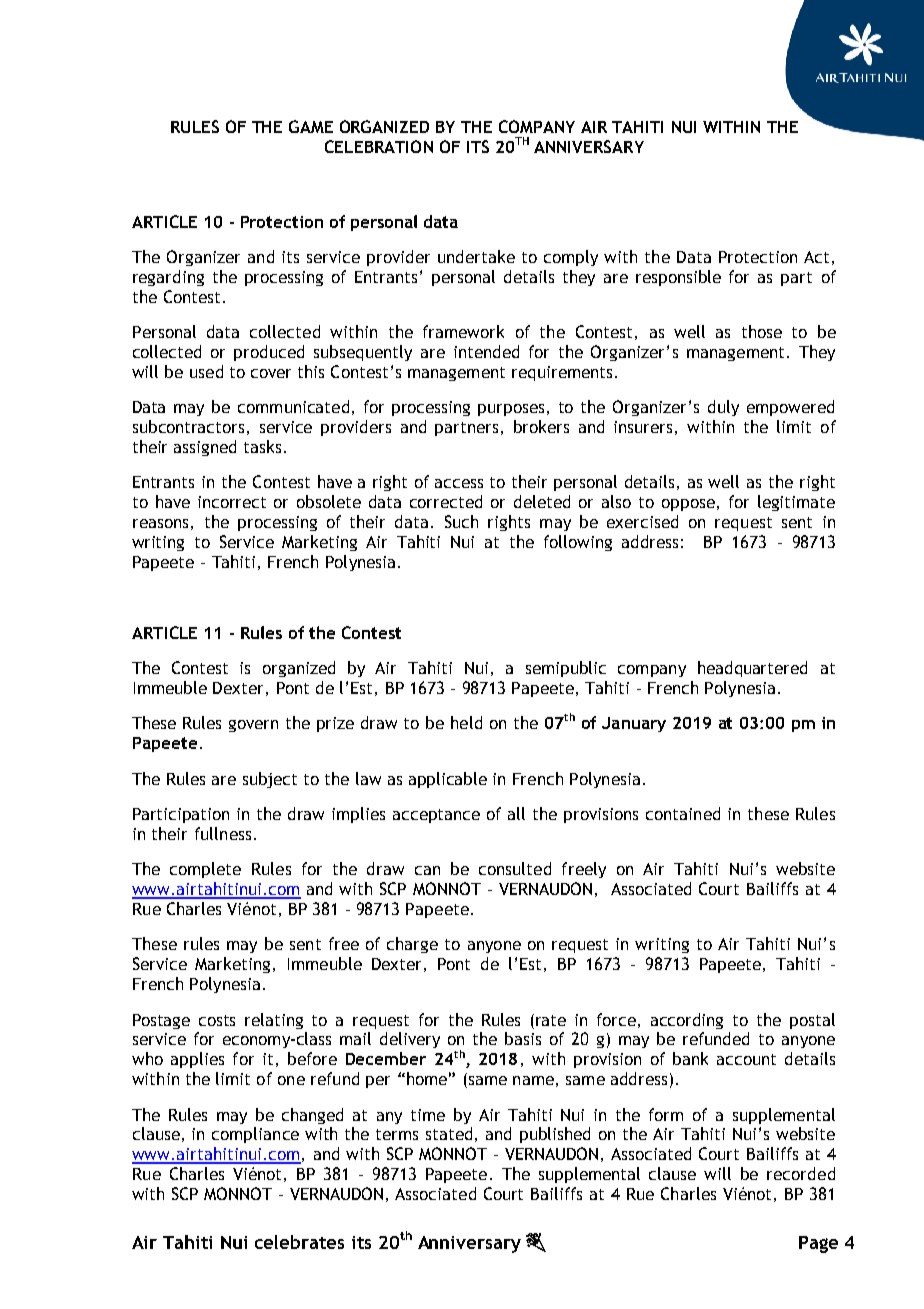 This screenshot has height=1309, width=924. What do you see at coordinates (253, 726) in the screenshot?
I see `govern` at bounding box center [253, 726].
